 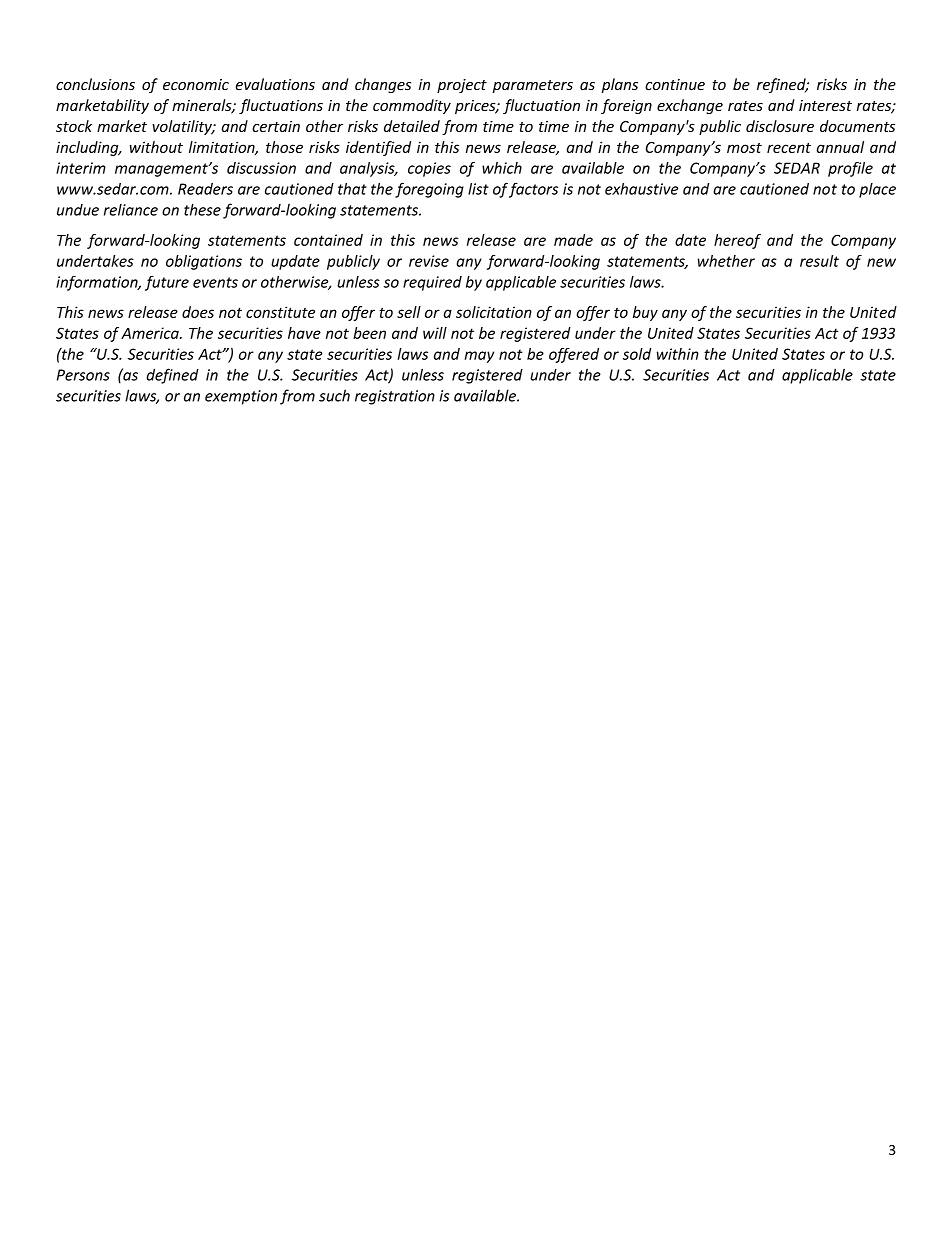 I want to click on future, so click(x=167, y=283).
